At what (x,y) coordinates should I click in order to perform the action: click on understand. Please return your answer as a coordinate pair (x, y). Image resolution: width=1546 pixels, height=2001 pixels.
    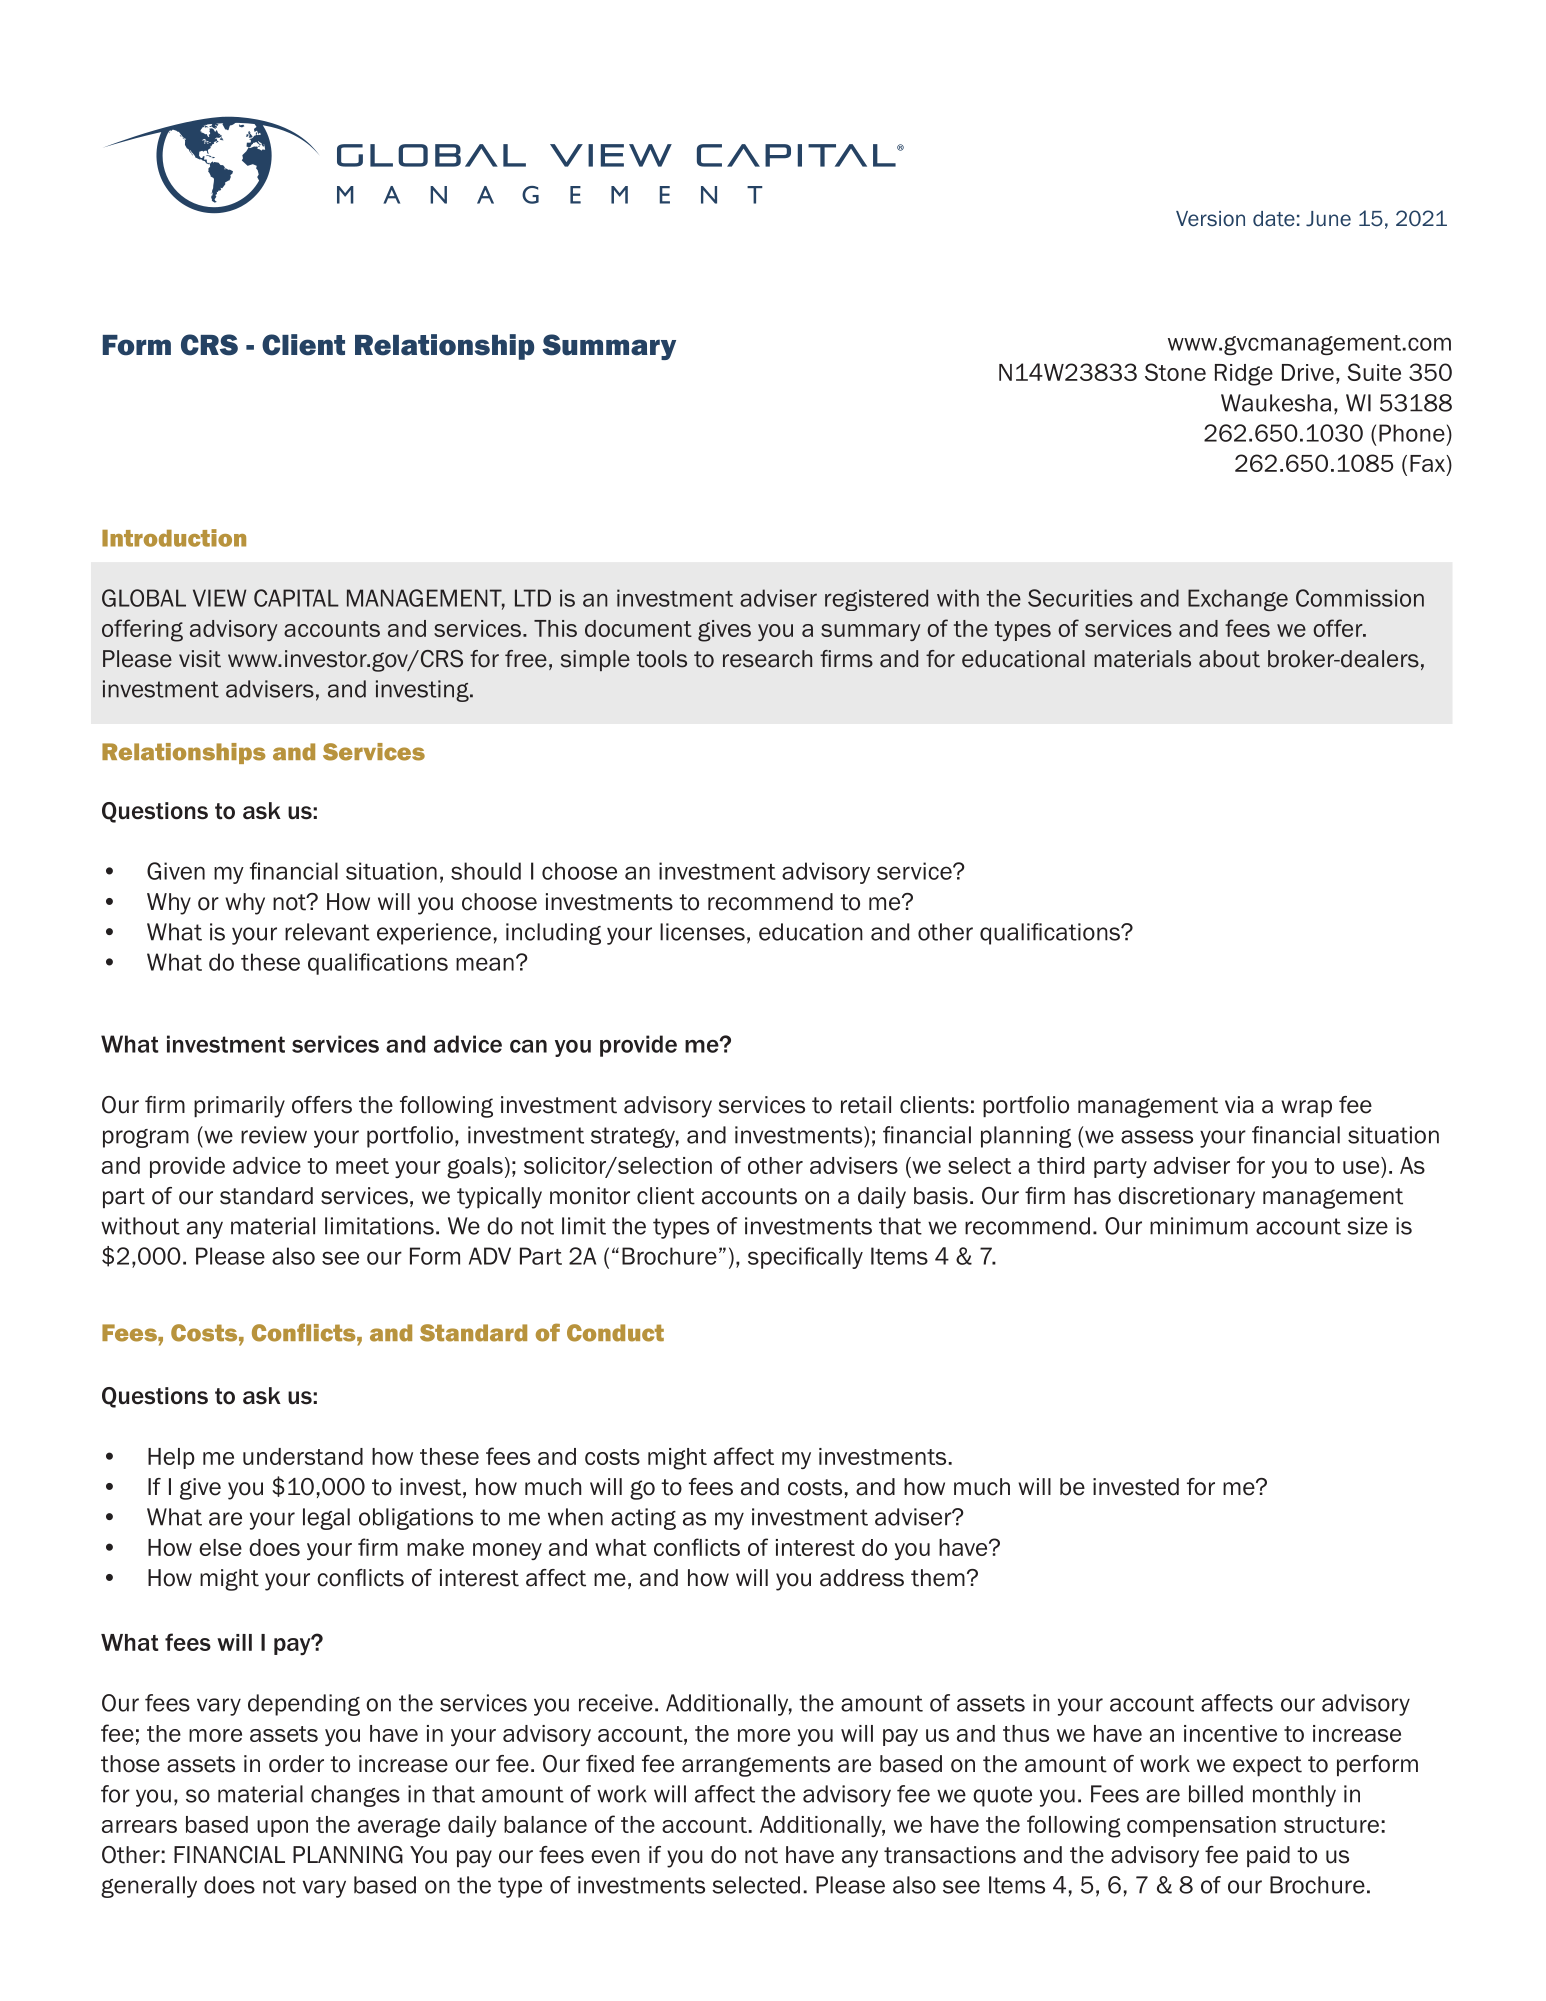
    Looking at the image, I should click on (303, 1456).
